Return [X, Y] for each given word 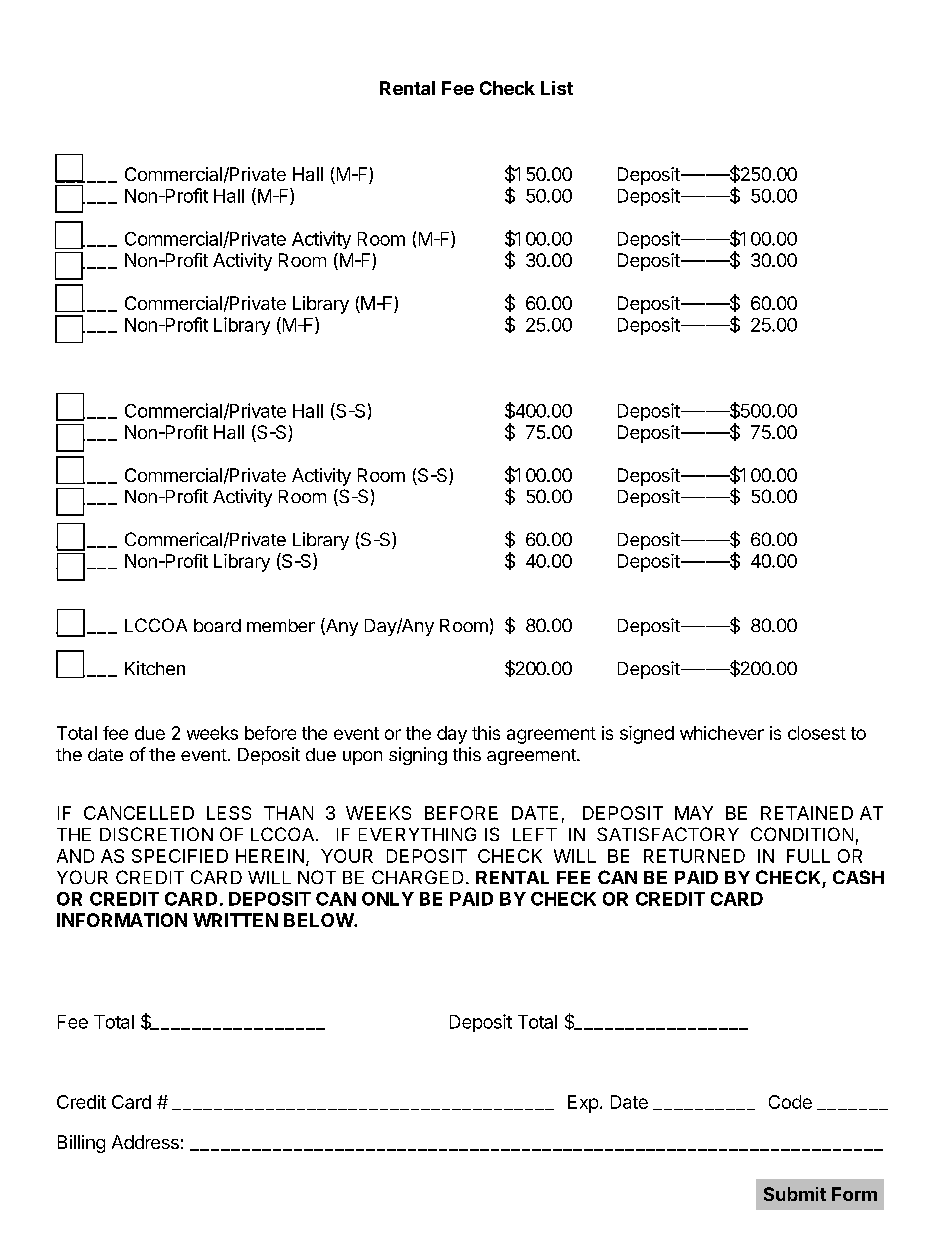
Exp [583, 1104]
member [281, 625]
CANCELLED [139, 813]
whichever [722, 733]
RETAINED [807, 813]
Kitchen [155, 668]
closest [817, 733]
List [557, 88]
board [217, 625]
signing [418, 756]
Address [145, 1142]
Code [790, 1102]
